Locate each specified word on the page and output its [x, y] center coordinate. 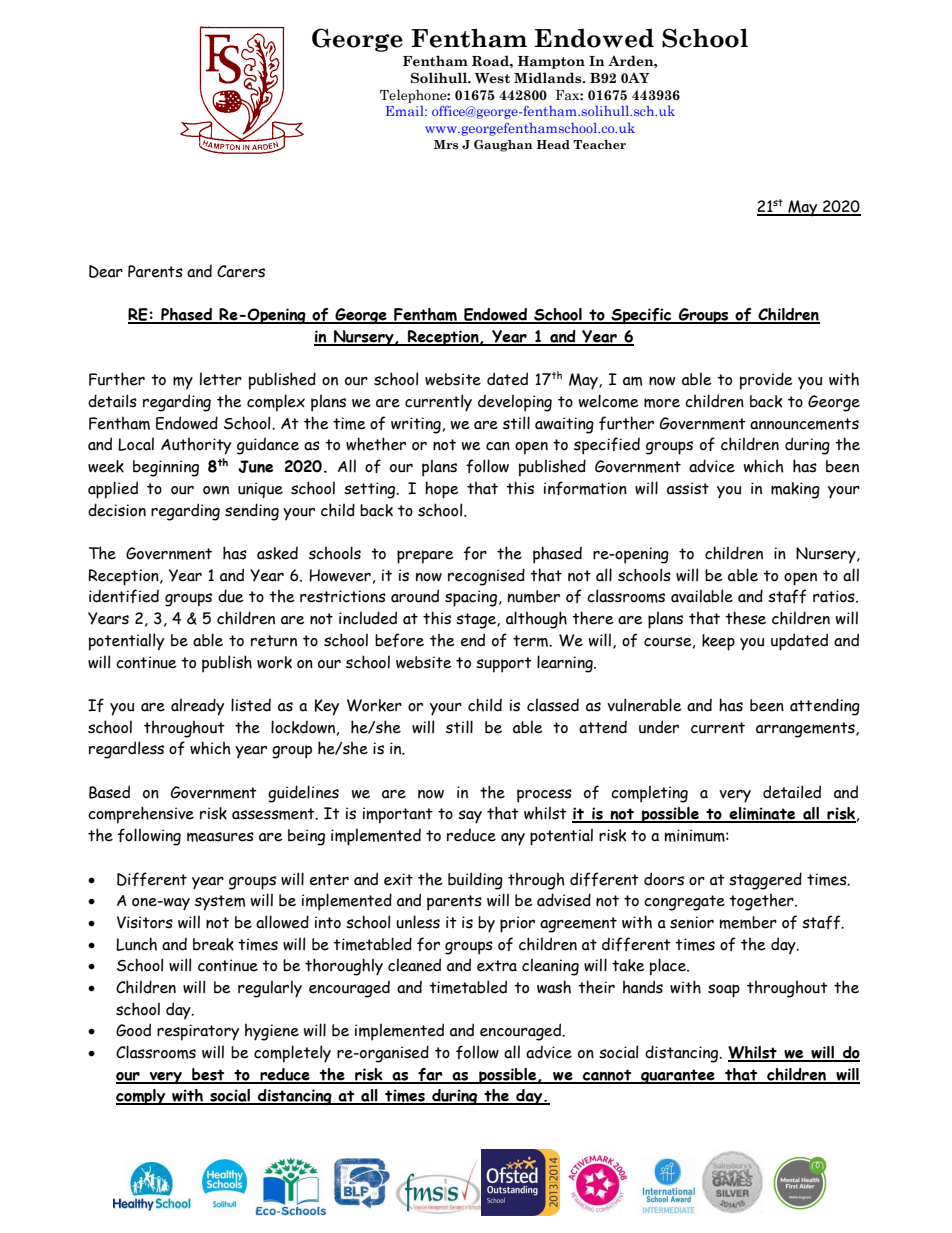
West [492, 78]
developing [515, 403]
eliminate [762, 815]
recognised [486, 577]
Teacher [599, 145]
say [470, 817]
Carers [241, 271]
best [208, 1075]
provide [766, 381]
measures [220, 837]
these [745, 618]
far [430, 1075]
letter [221, 379]
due [231, 596]
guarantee [678, 1076]
